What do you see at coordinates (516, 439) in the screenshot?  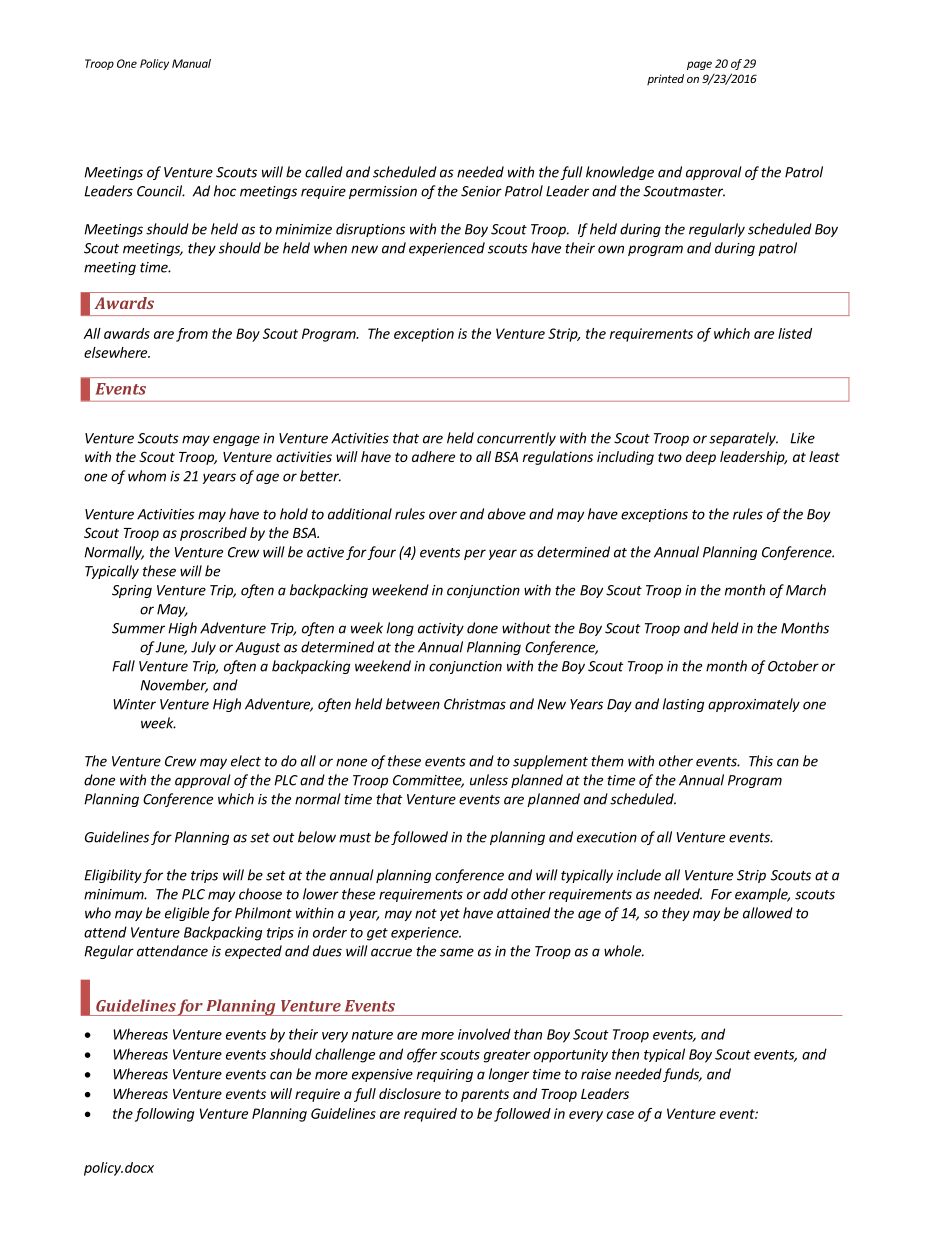 I see `concurrently` at bounding box center [516, 439].
